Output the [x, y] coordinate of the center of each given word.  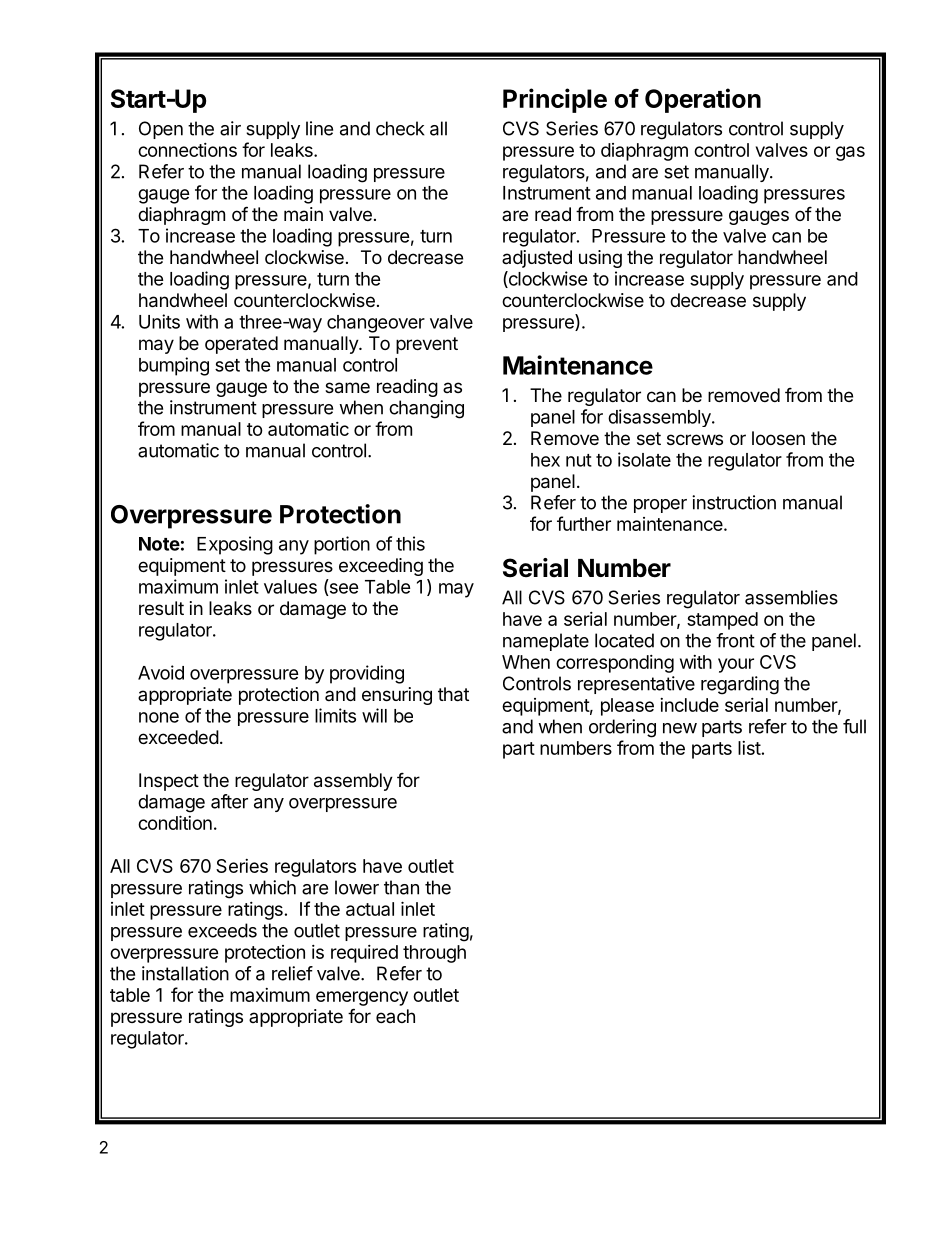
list [749, 748]
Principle [555, 100]
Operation [703, 100]
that [453, 694]
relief [292, 973]
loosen [778, 438]
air [230, 128]
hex [545, 460]
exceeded [178, 737]
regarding [740, 685]
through [434, 954]
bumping [174, 366]
